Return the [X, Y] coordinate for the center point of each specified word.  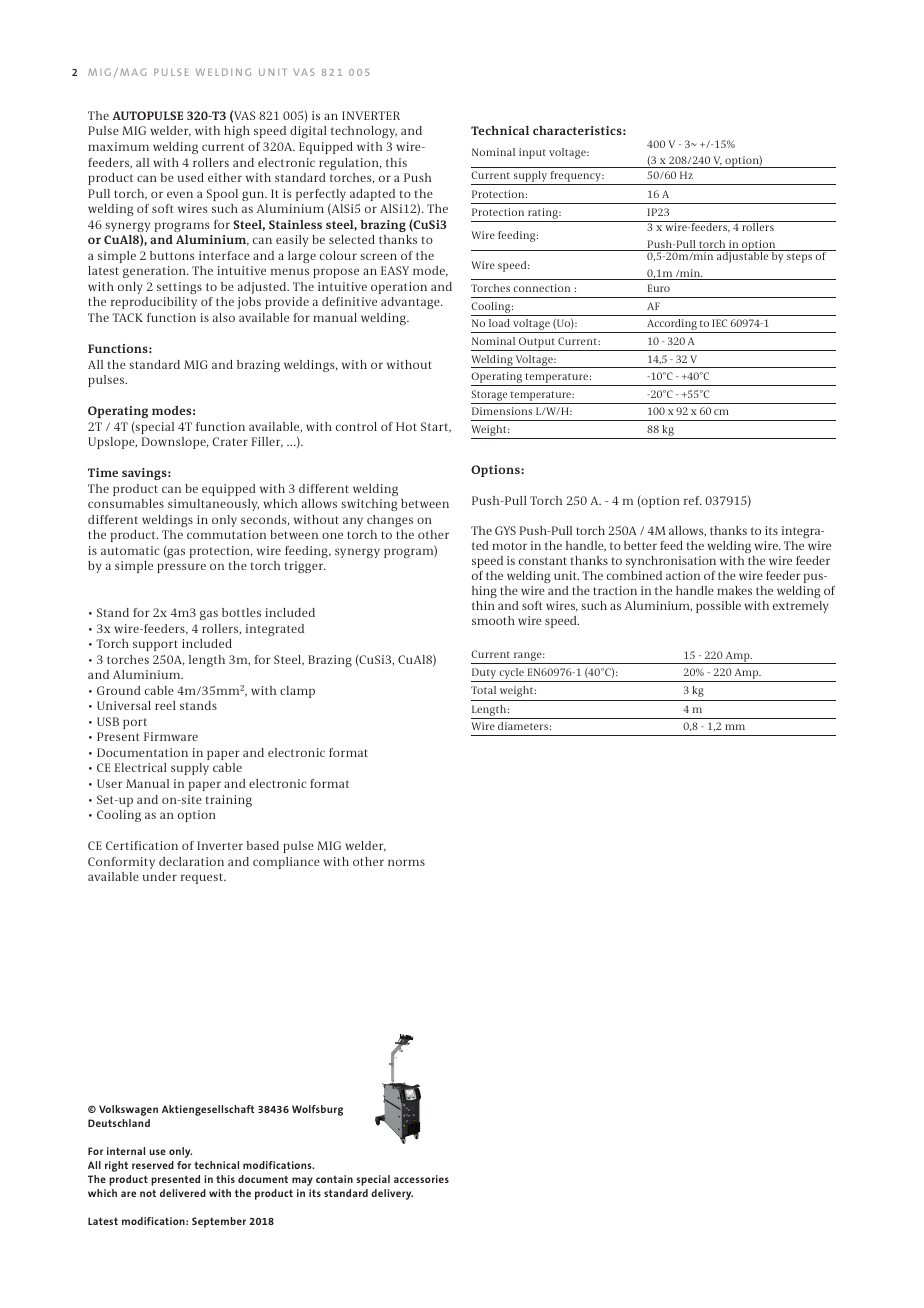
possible [718, 607]
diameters [523, 726]
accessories [421, 1179]
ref [693, 500]
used [191, 177]
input [532, 153]
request [203, 878]
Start [436, 427]
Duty [485, 675]
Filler [267, 442]
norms [406, 862]
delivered [183, 1193]
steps [799, 258]
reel [165, 705]
